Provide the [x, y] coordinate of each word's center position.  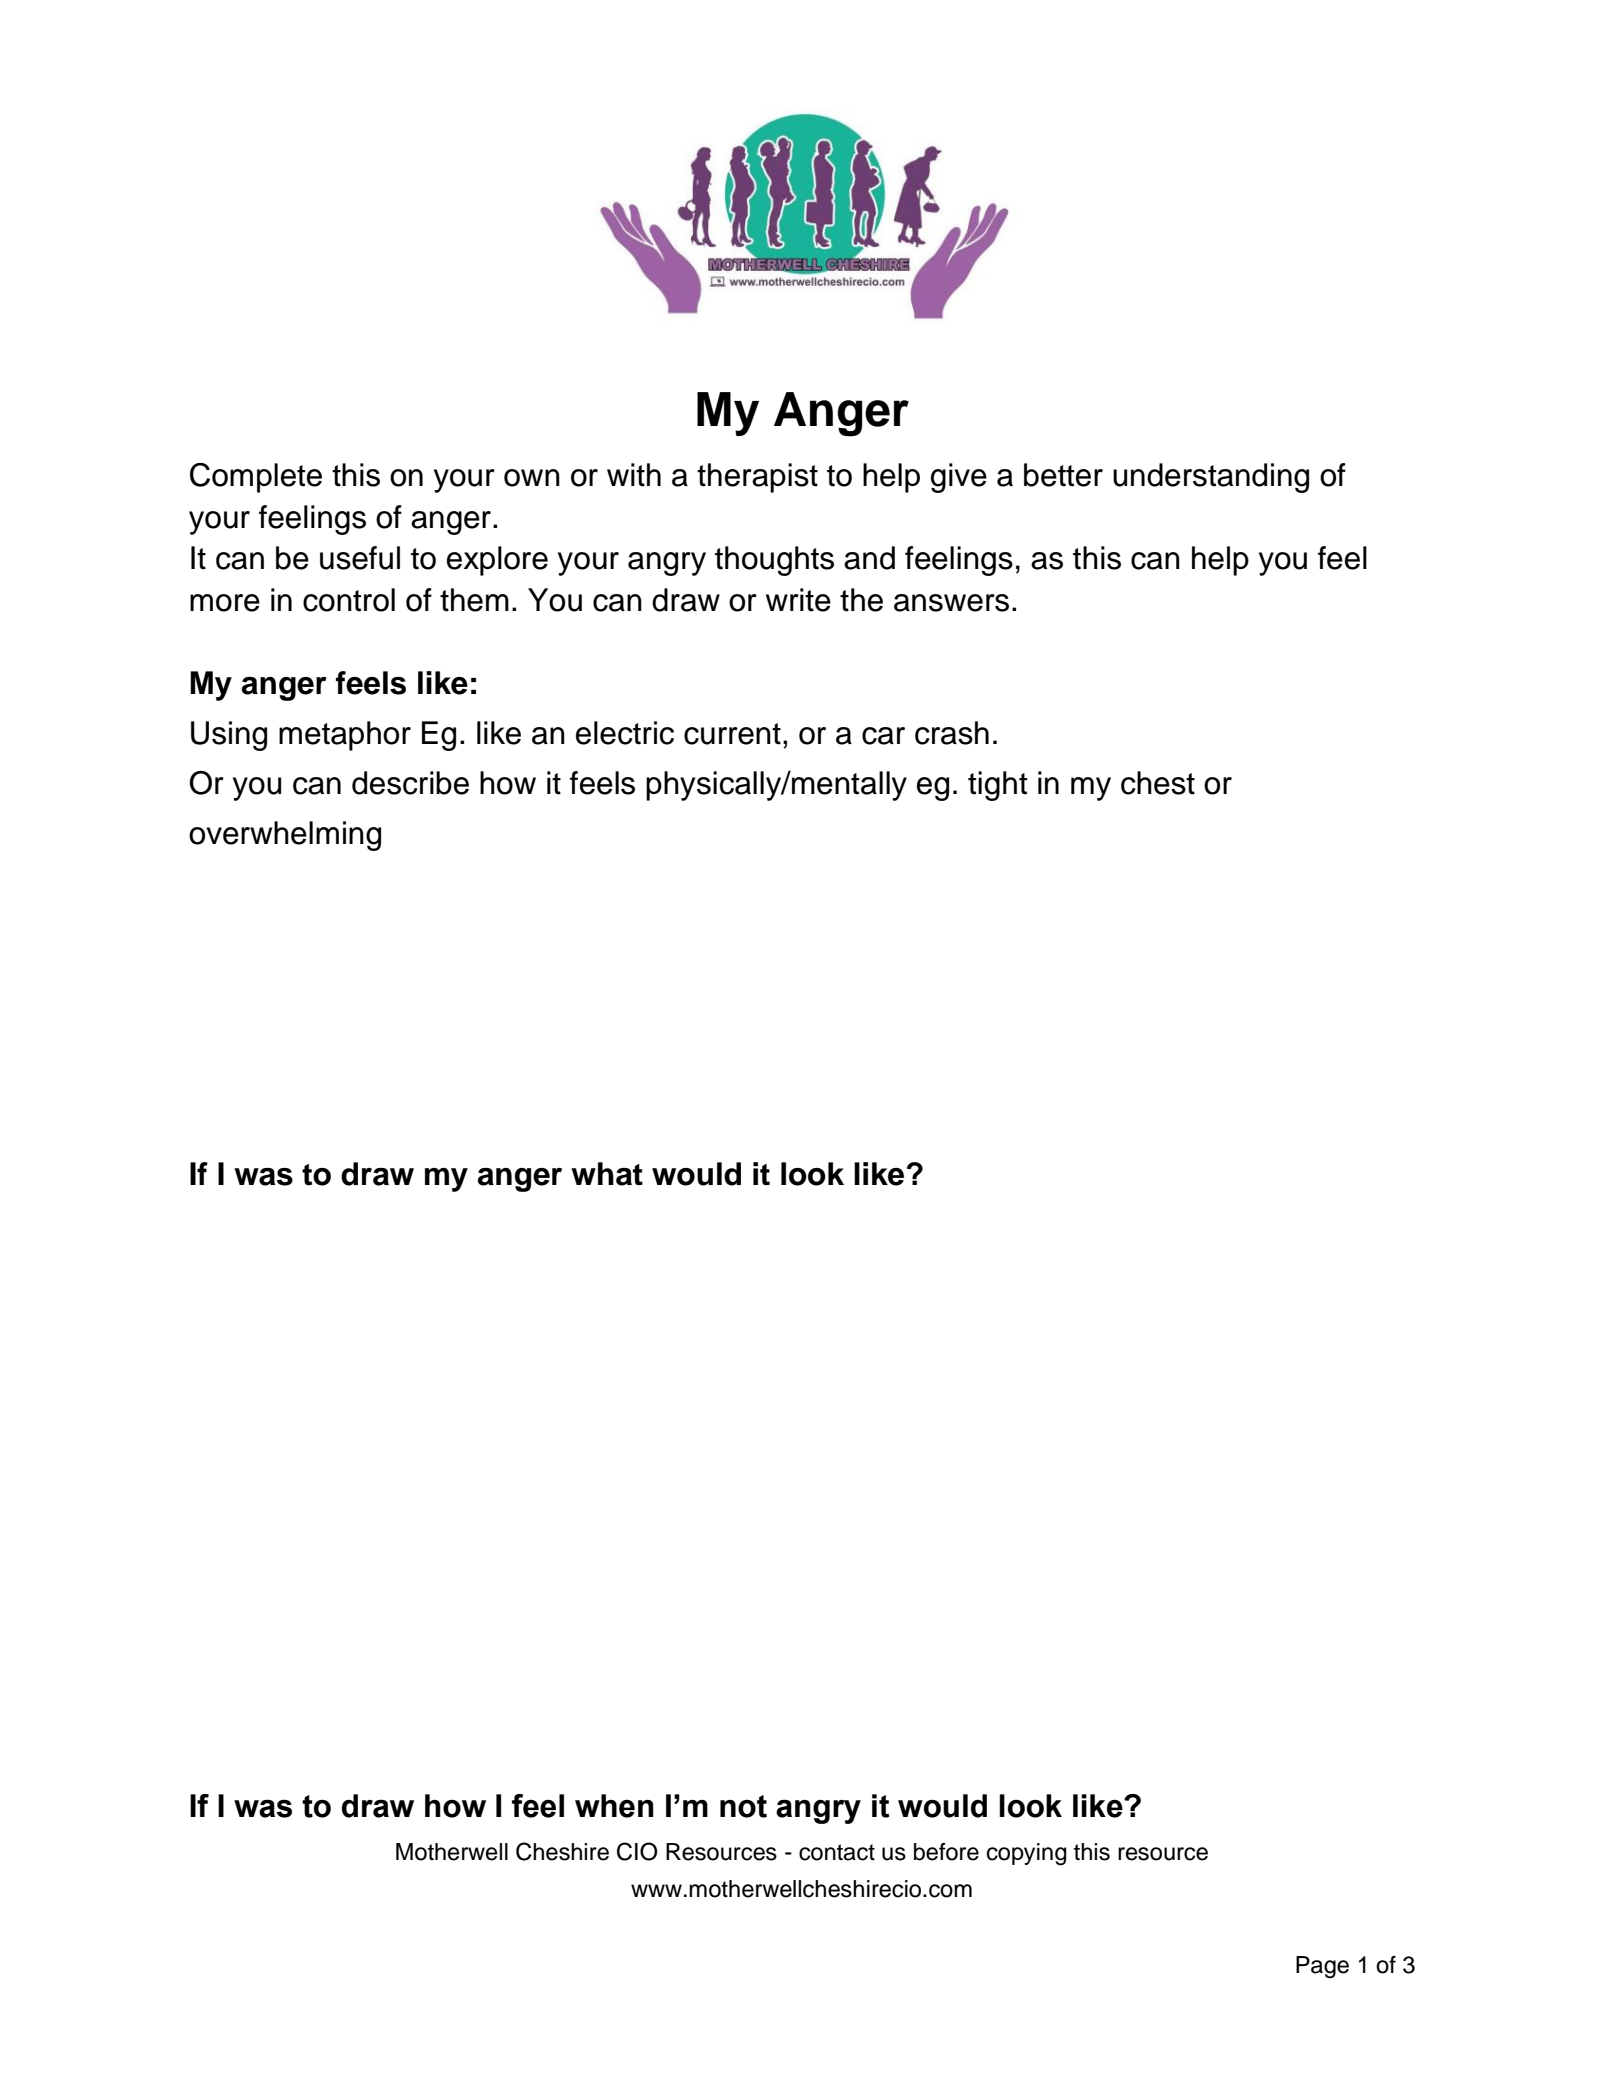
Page [1322, 1967]
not [743, 1806]
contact [837, 1852]
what [607, 1174]
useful [360, 558]
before [946, 1852]
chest [1158, 783]
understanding [1211, 478]
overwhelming [285, 836]
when [614, 1806]
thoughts [774, 561]
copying [1027, 1854]
